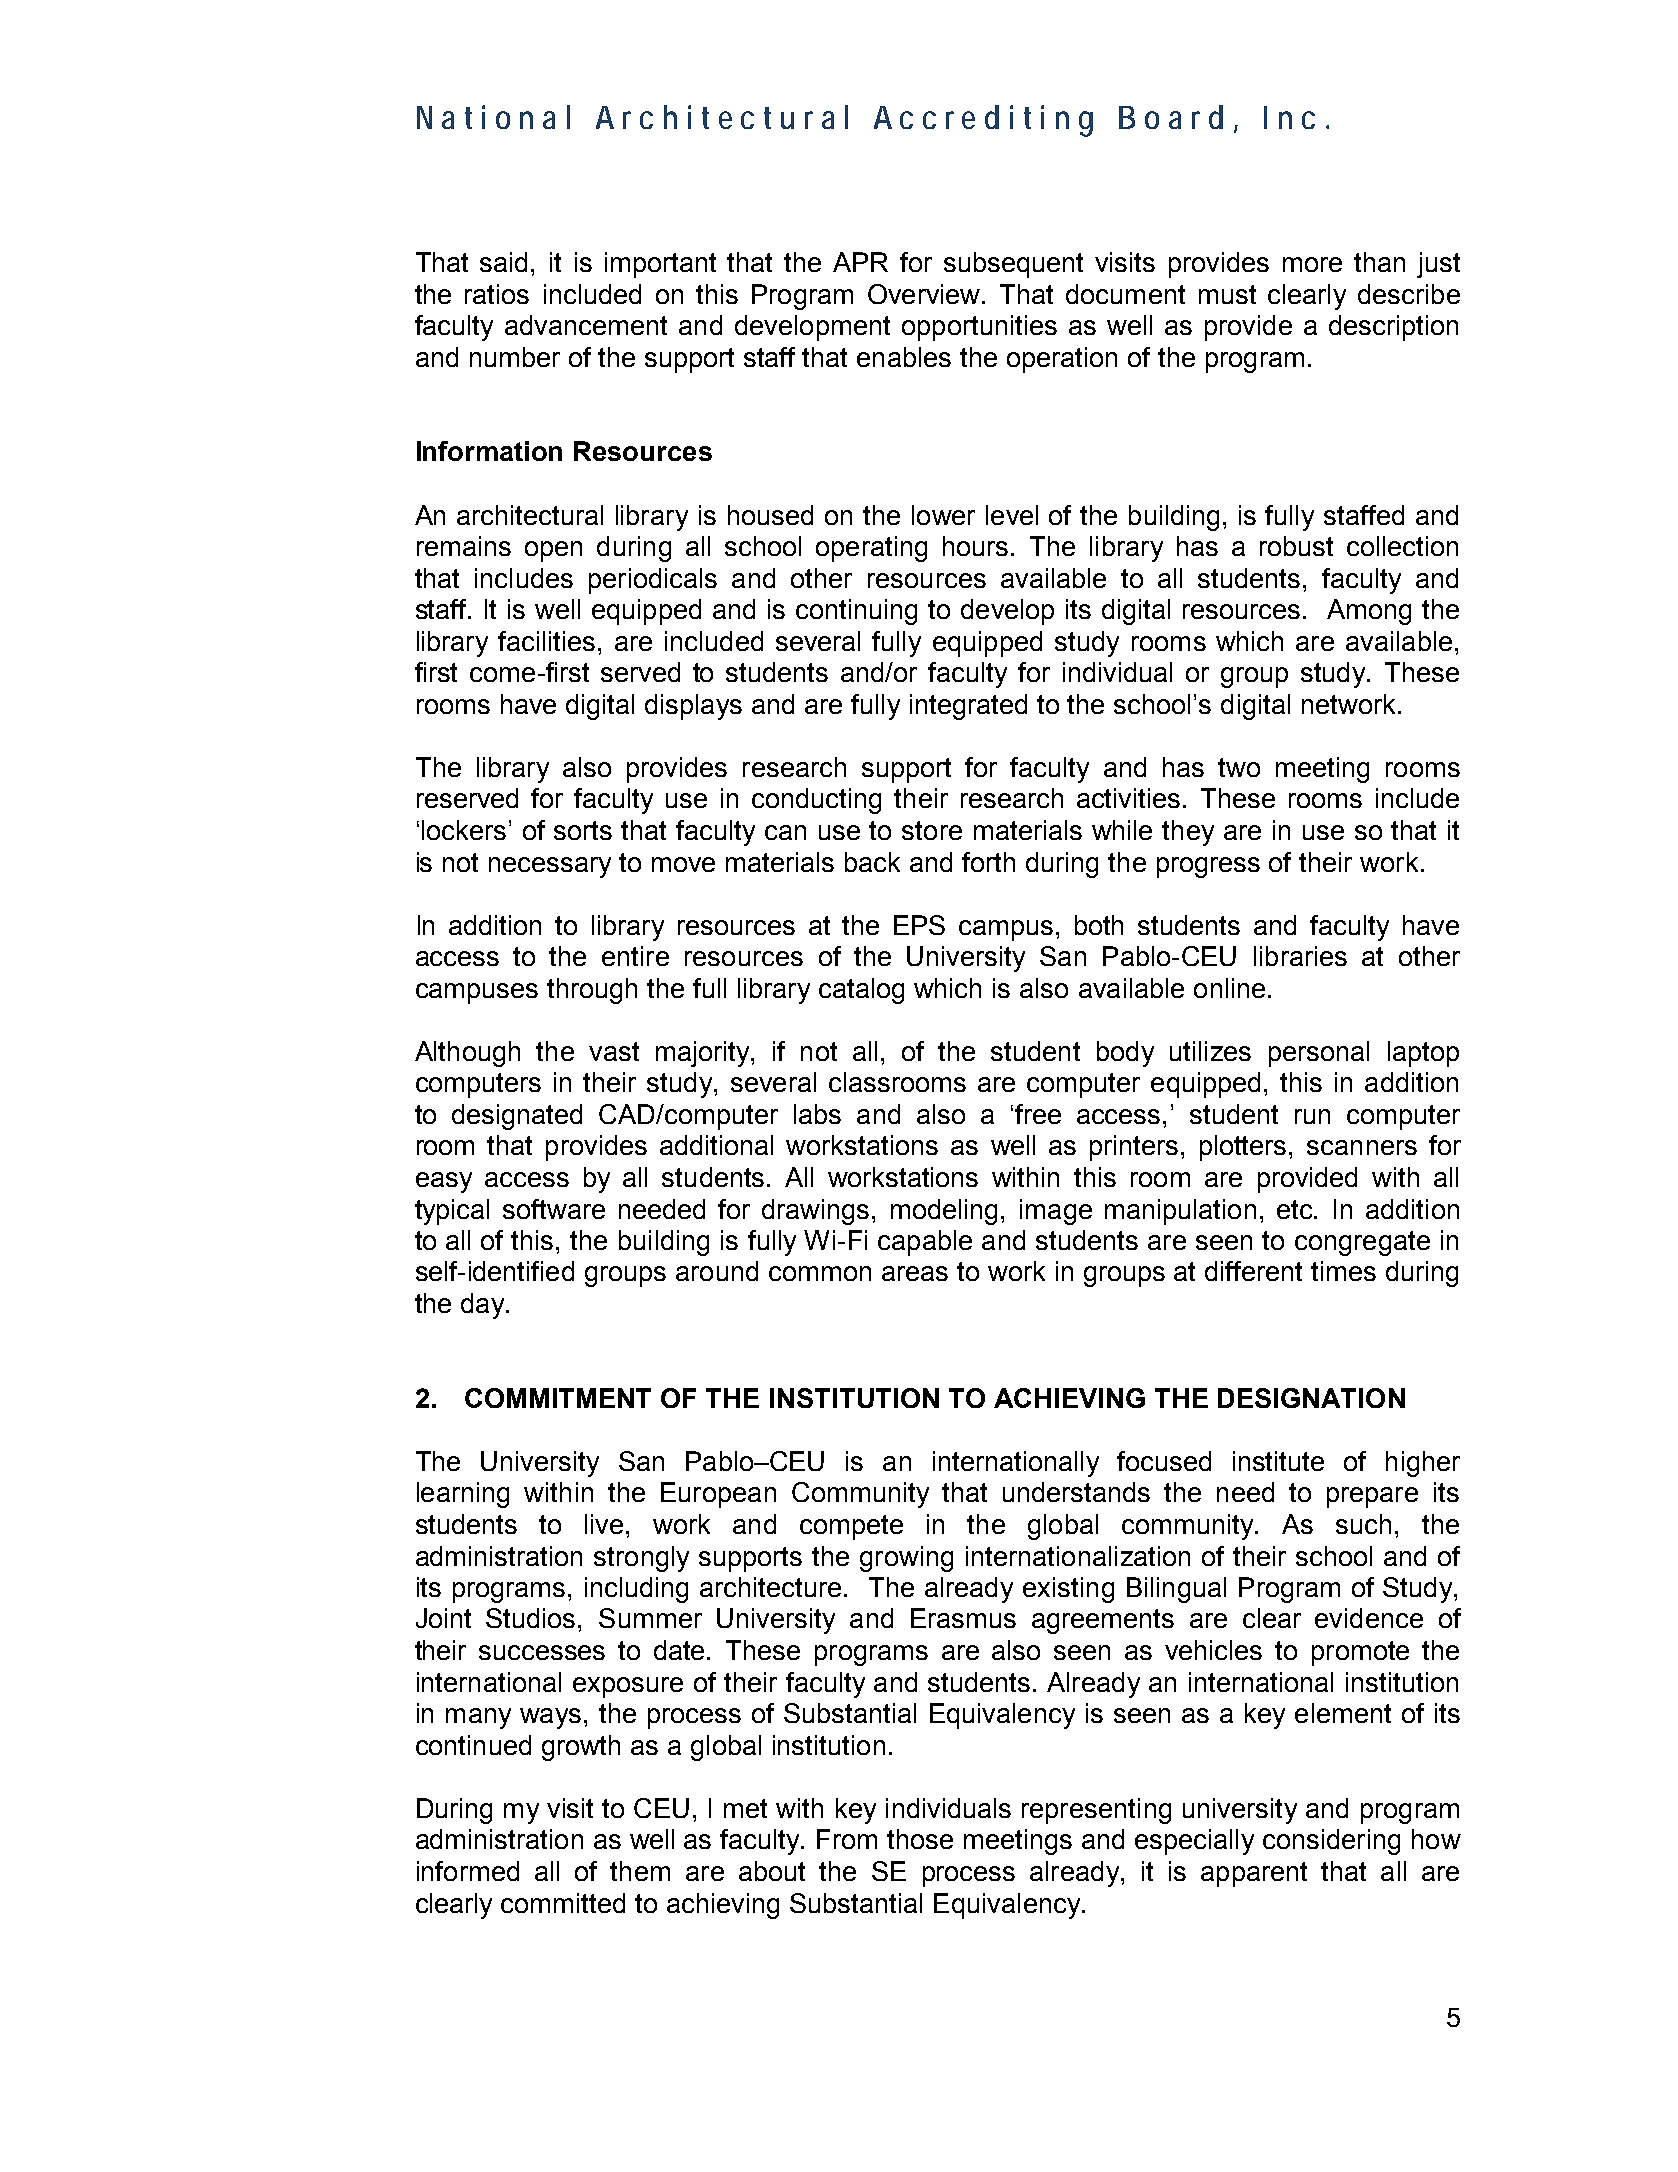  What do you see at coordinates (1312, 264) in the screenshot?
I see `more` at bounding box center [1312, 264].
